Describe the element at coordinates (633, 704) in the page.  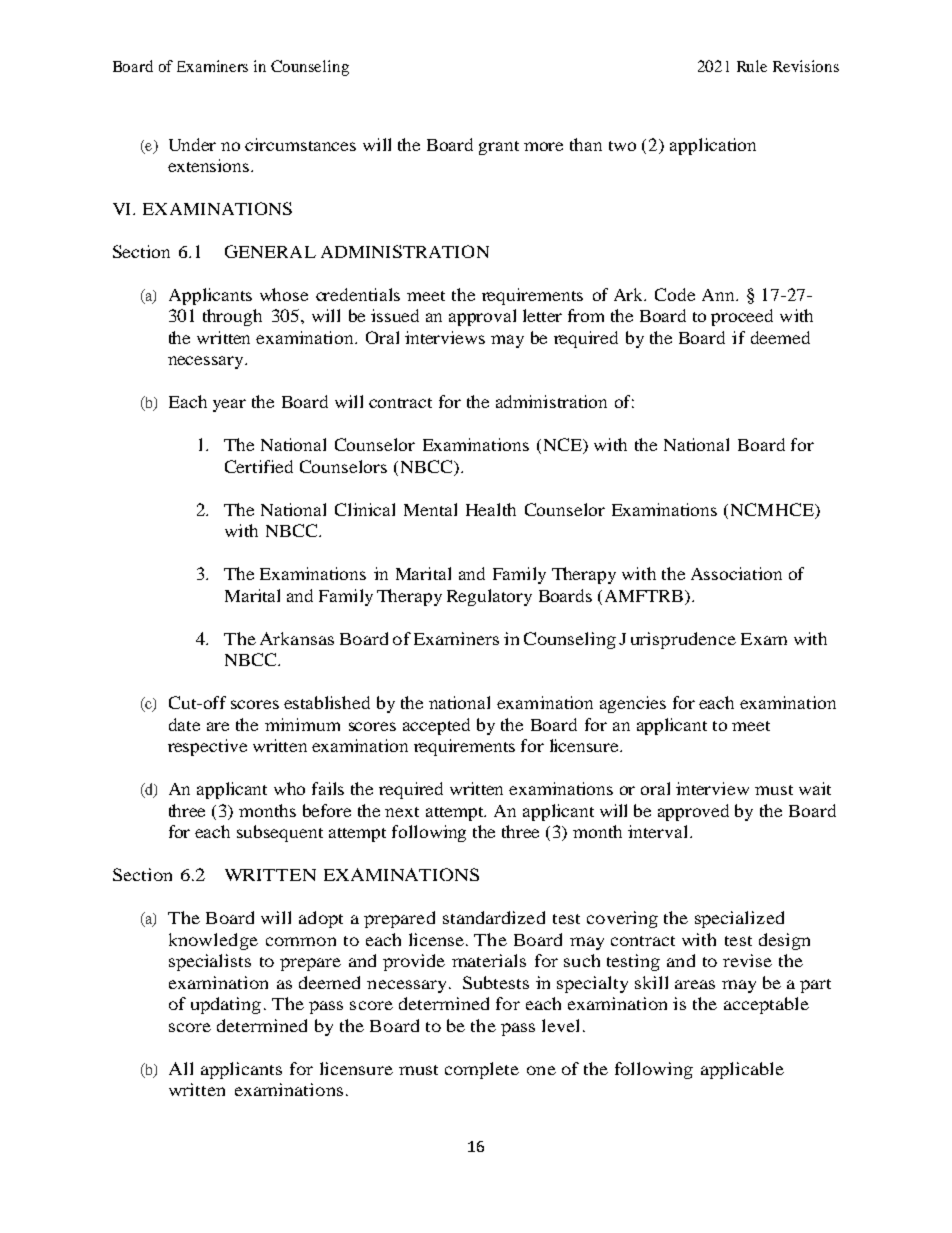
I see `agencies` at that location.
